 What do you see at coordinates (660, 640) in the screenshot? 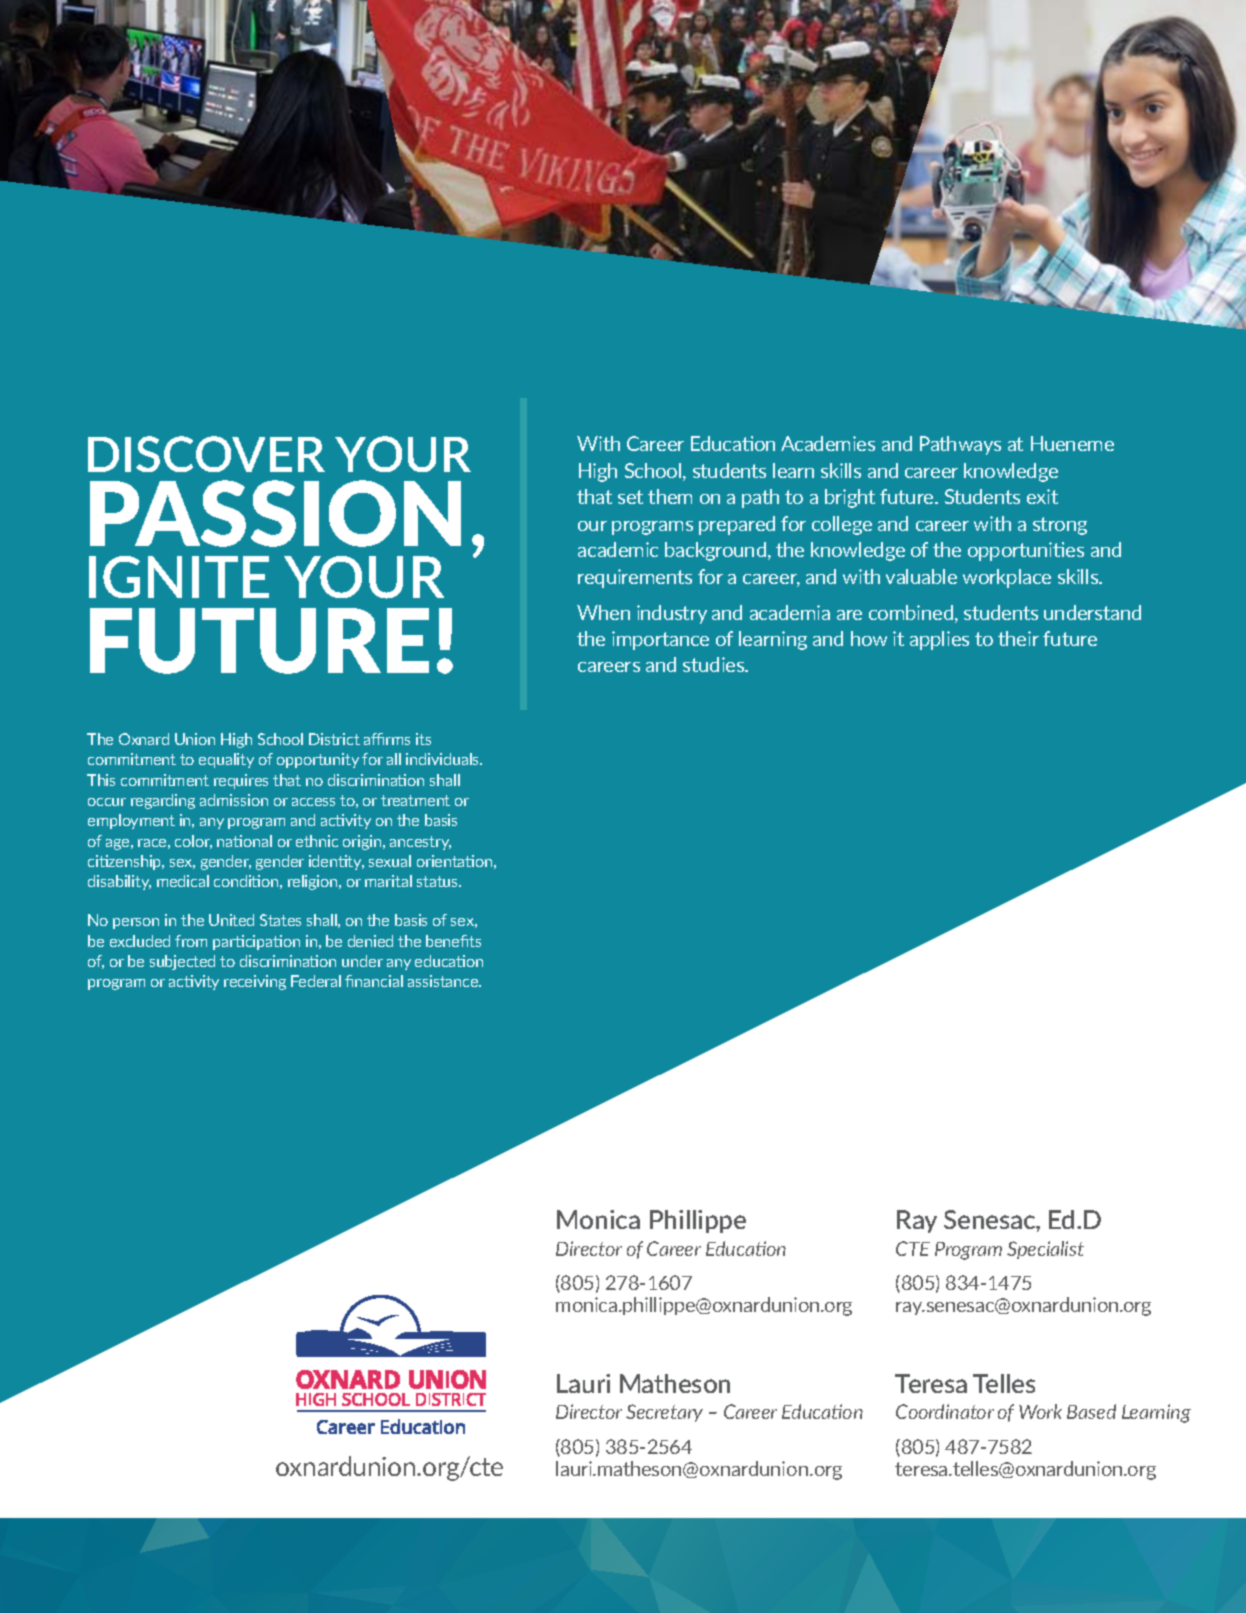
I see `importance` at bounding box center [660, 640].
